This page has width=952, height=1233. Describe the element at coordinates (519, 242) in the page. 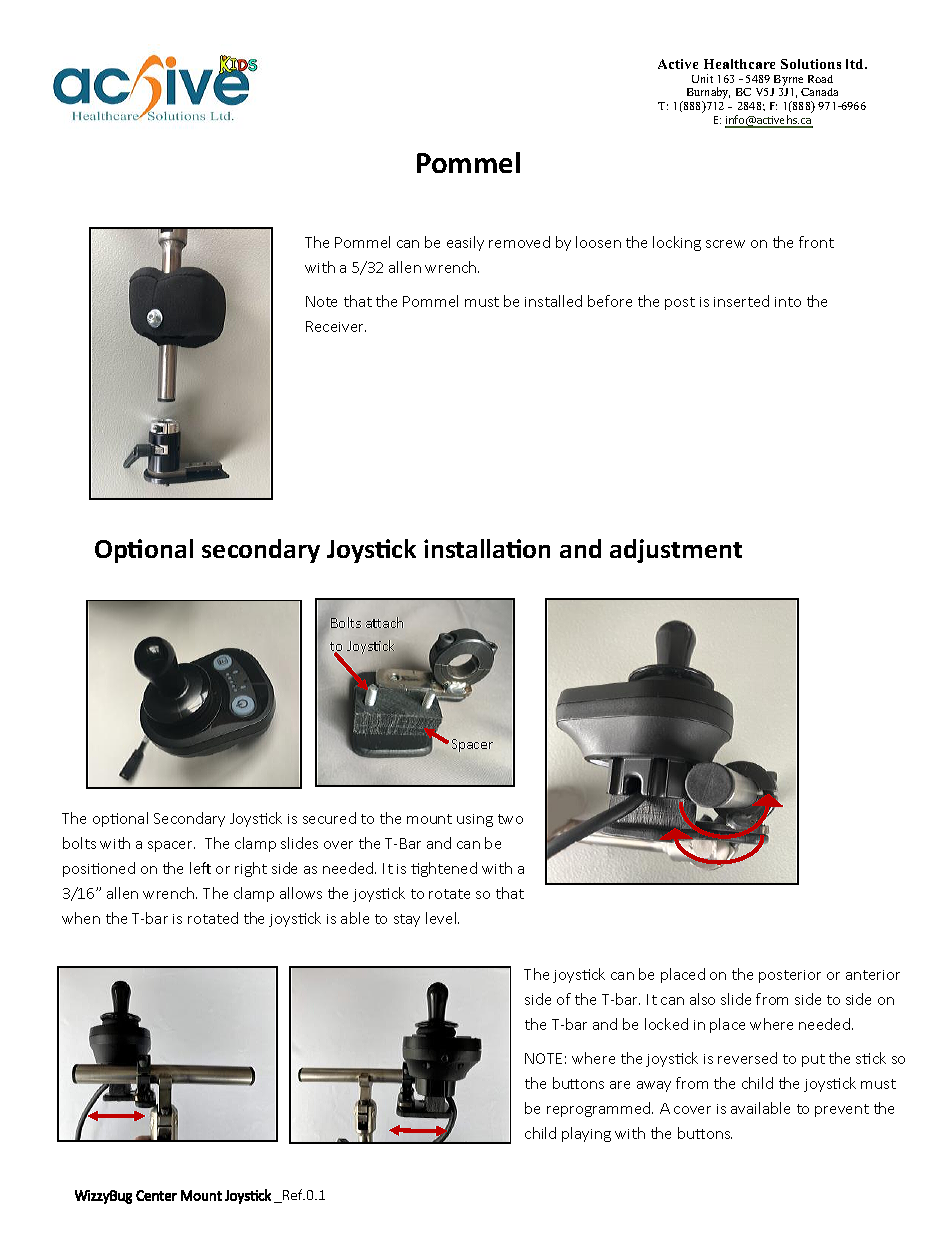

I see `removed` at that location.
